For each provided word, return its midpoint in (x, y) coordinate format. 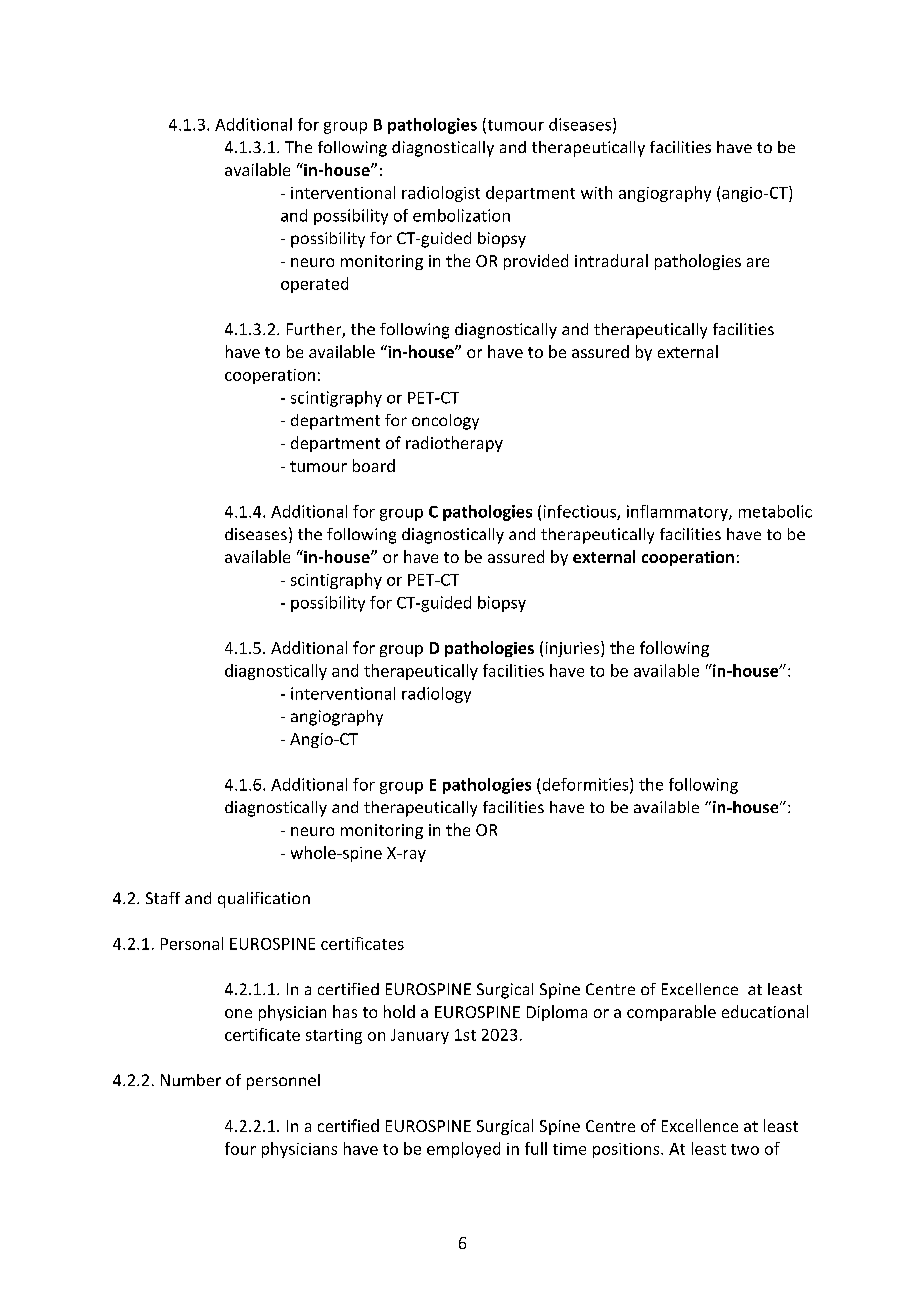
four (240, 1148)
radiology (436, 695)
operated (314, 285)
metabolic (775, 511)
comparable (671, 1013)
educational (765, 1011)
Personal (192, 943)
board (374, 465)
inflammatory (678, 513)
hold (399, 1011)
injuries (574, 649)
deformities (587, 785)
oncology (445, 422)
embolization (461, 215)
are (758, 262)
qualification (264, 900)
